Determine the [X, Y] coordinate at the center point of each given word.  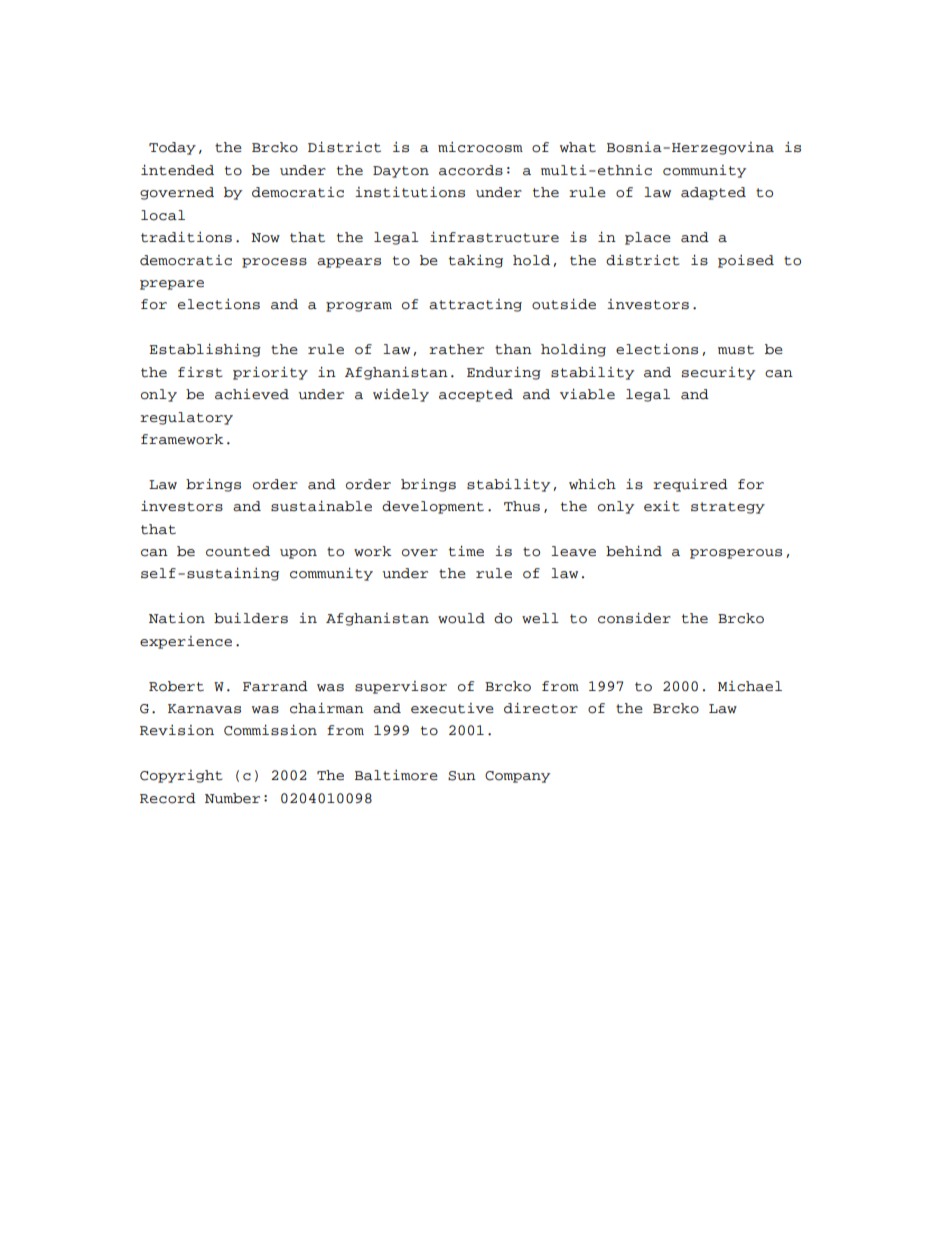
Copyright [181, 776]
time [466, 551]
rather [456, 349]
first [200, 372]
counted [238, 551]
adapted [713, 193]
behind [634, 551]
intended [177, 170]
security [718, 373]
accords [471, 170]
